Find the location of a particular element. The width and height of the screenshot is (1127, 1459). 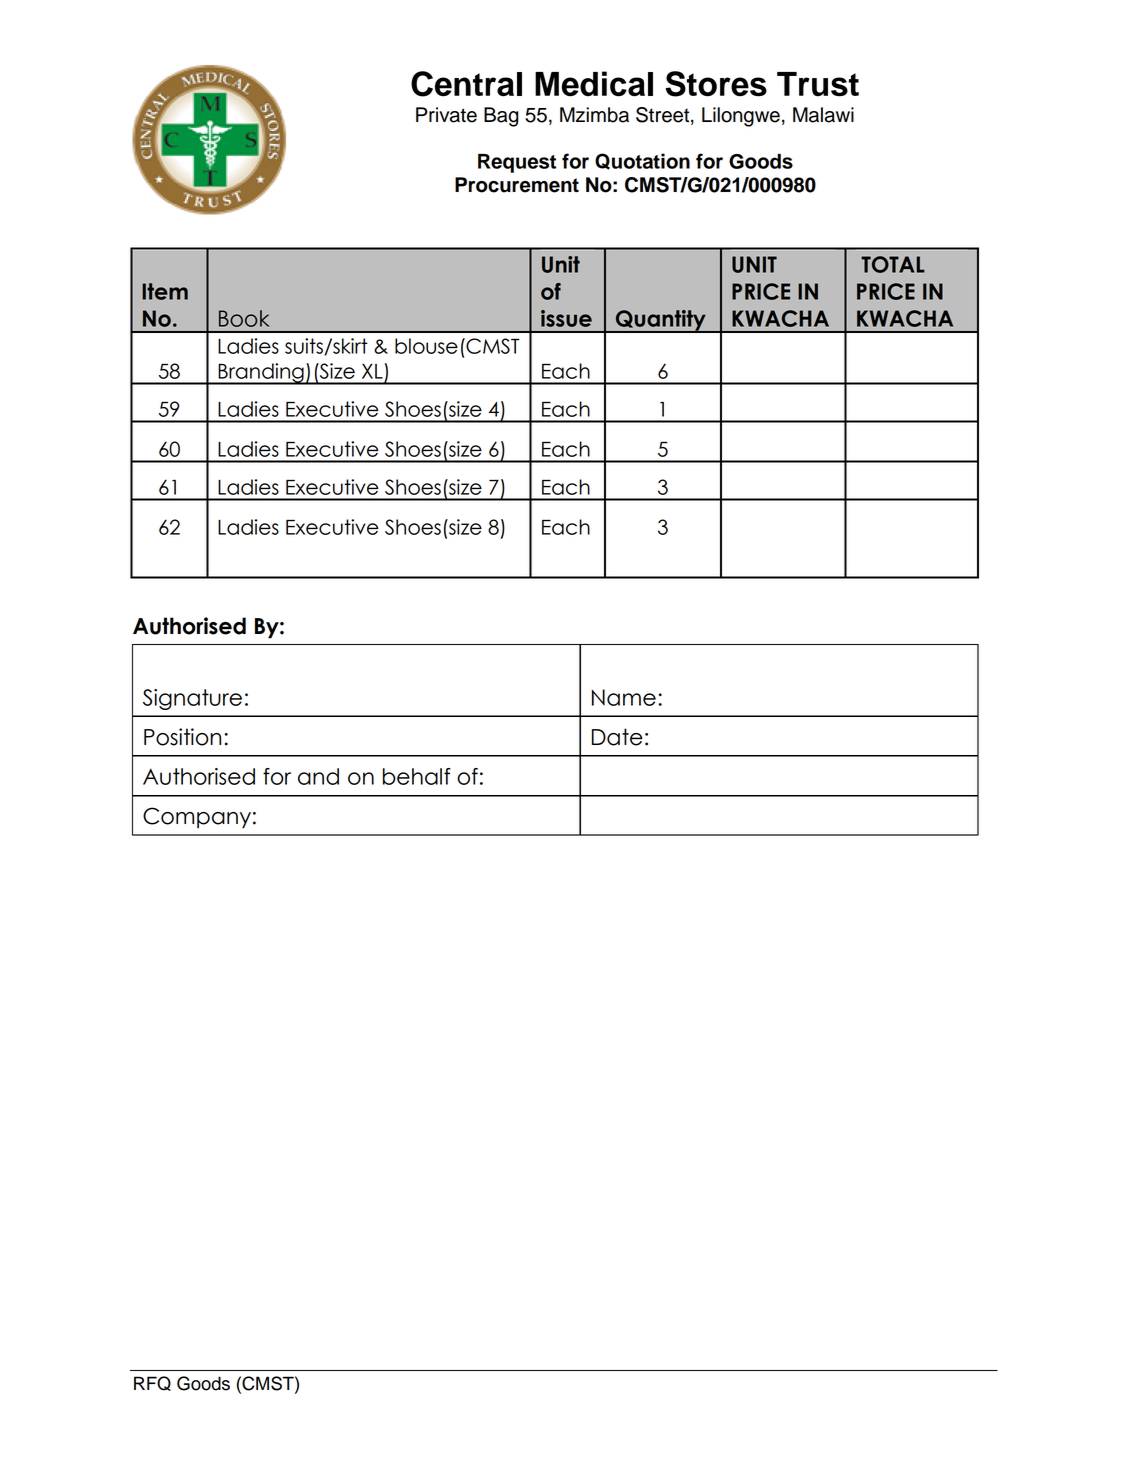

Book is located at coordinates (244, 318).
